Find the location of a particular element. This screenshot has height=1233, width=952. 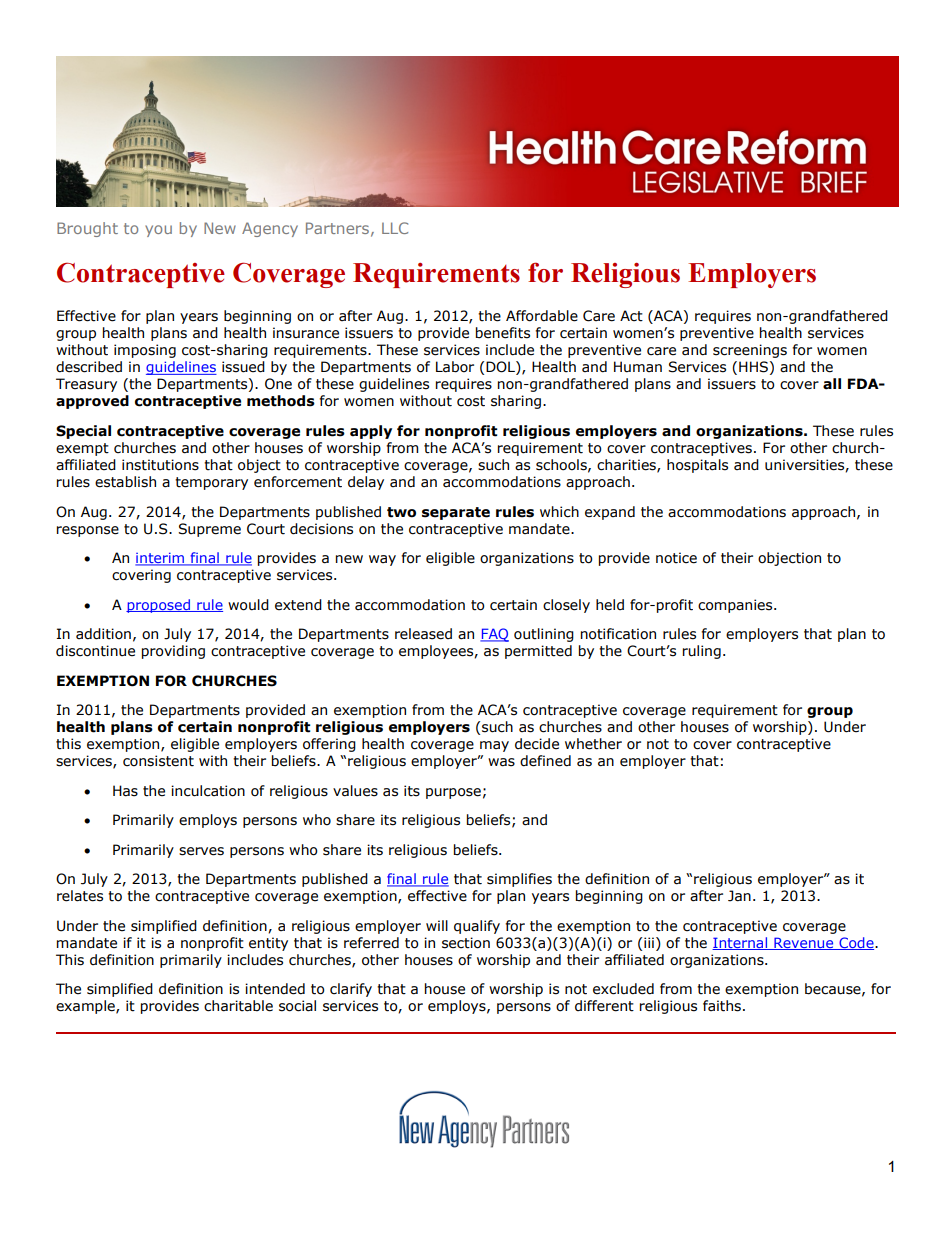

proposed is located at coordinates (159, 606).
